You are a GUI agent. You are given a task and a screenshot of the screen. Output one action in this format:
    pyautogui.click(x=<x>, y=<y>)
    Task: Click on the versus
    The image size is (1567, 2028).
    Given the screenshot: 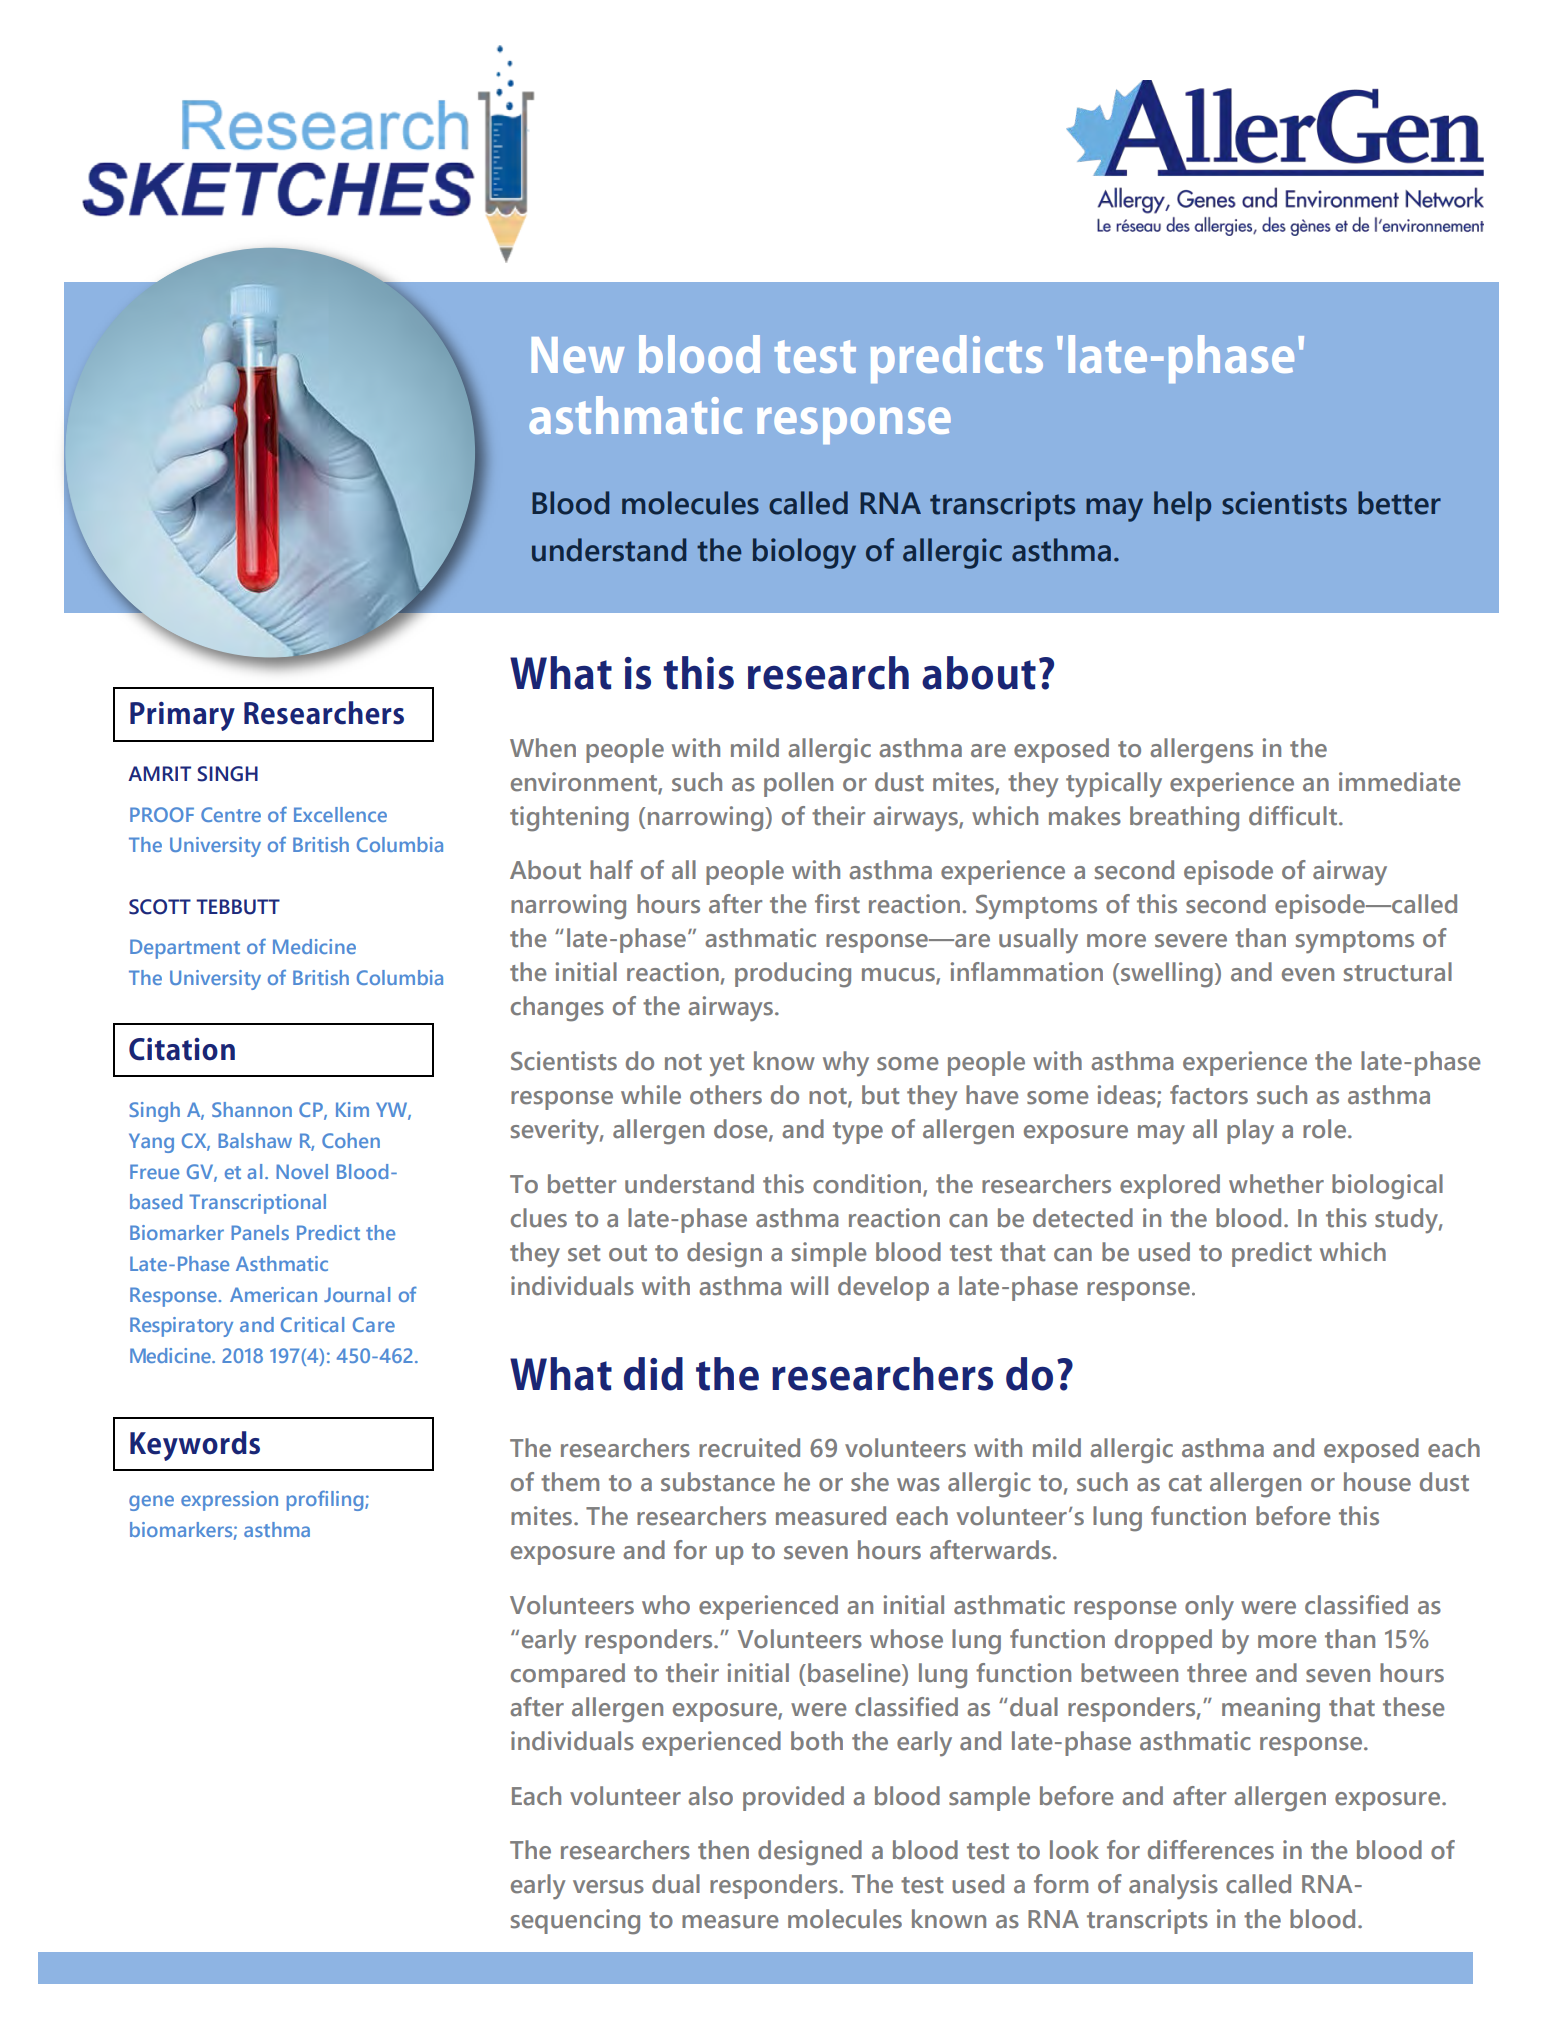 What is the action you would take?
    pyautogui.click(x=608, y=1887)
